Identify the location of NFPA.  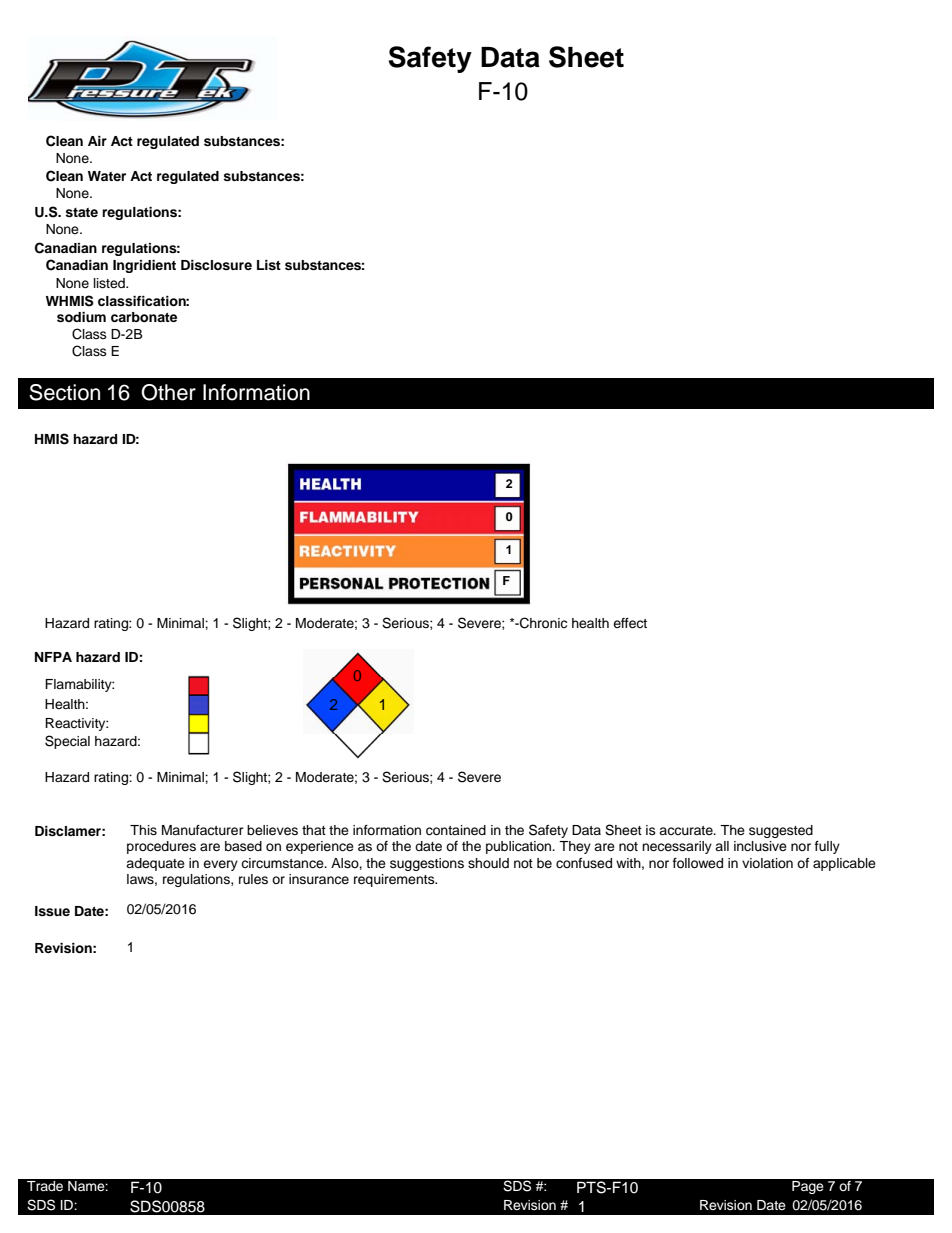
(53, 657).
